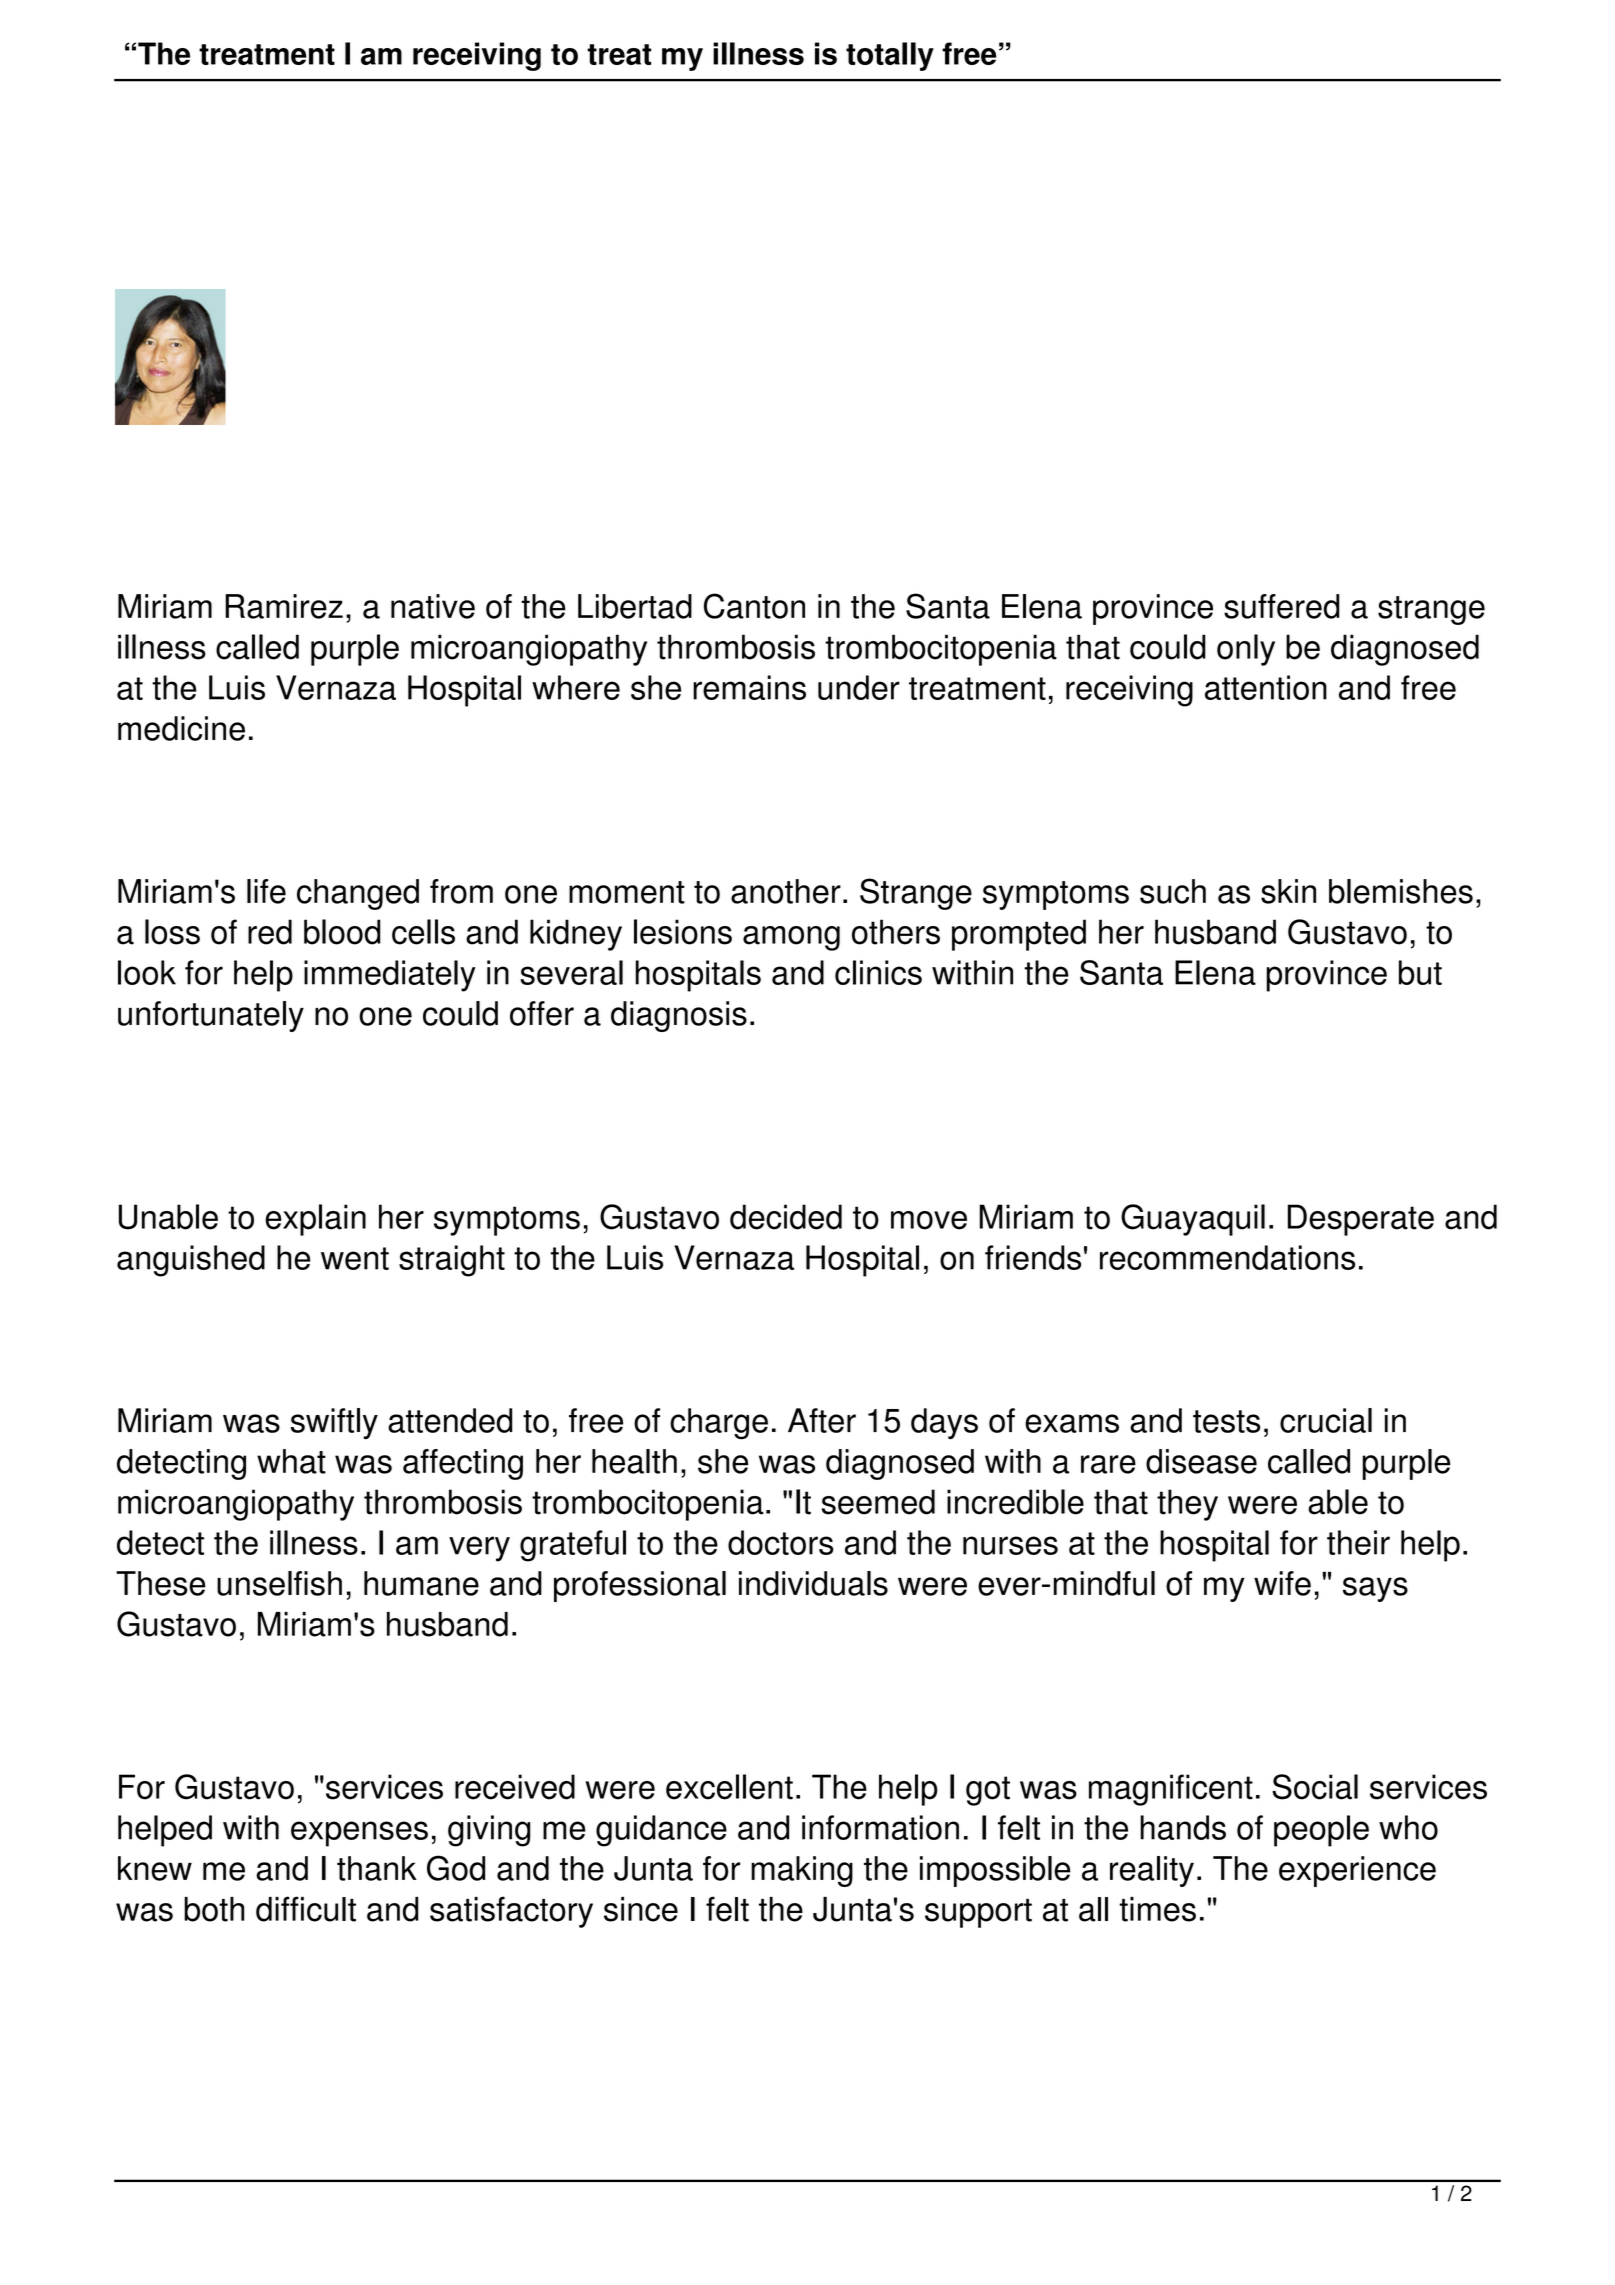 This screenshot has height=2285, width=1615. I want to click on making, so click(802, 1871).
